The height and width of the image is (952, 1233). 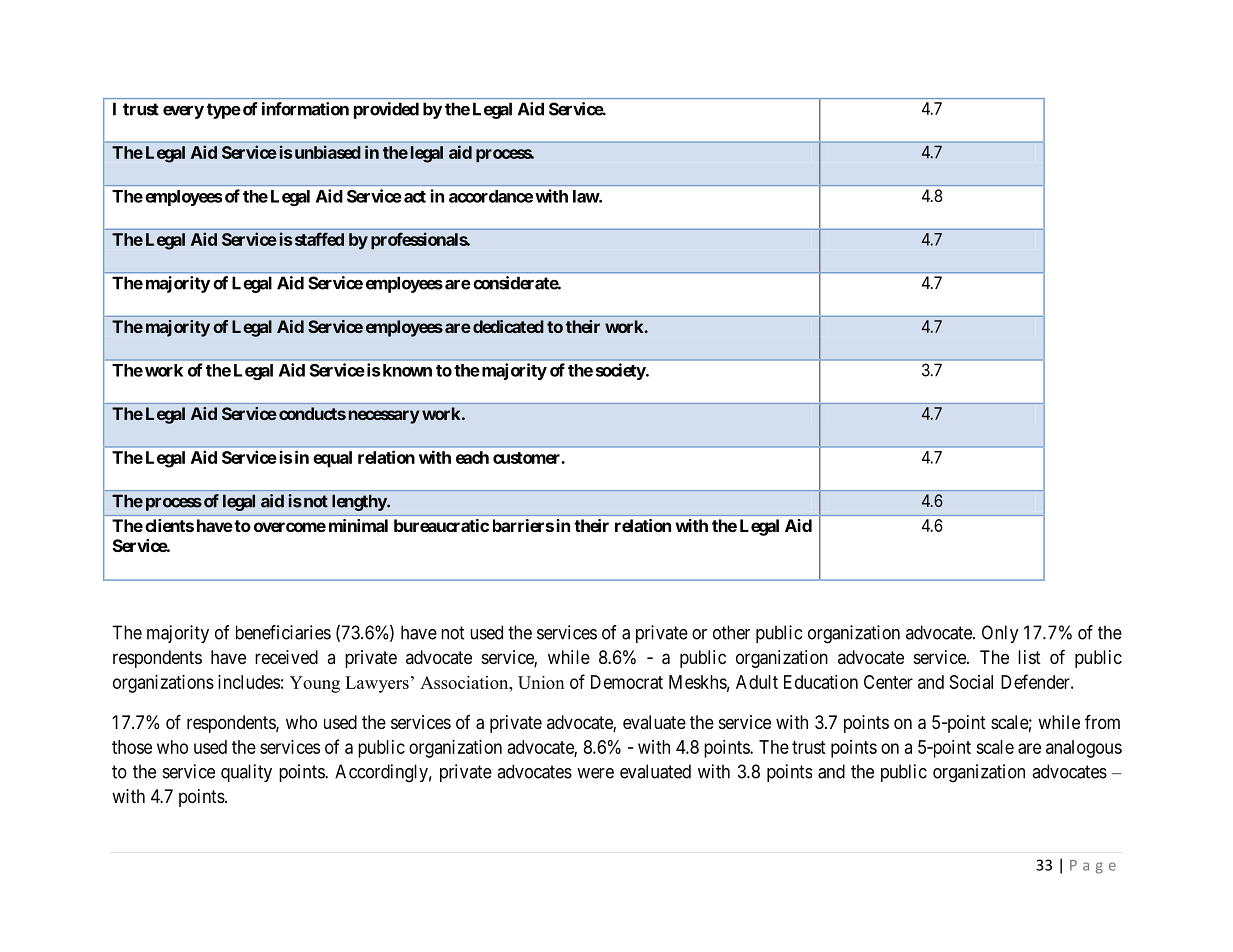 What do you see at coordinates (1000, 634) in the image?
I see `Only` at bounding box center [1000, 634].
